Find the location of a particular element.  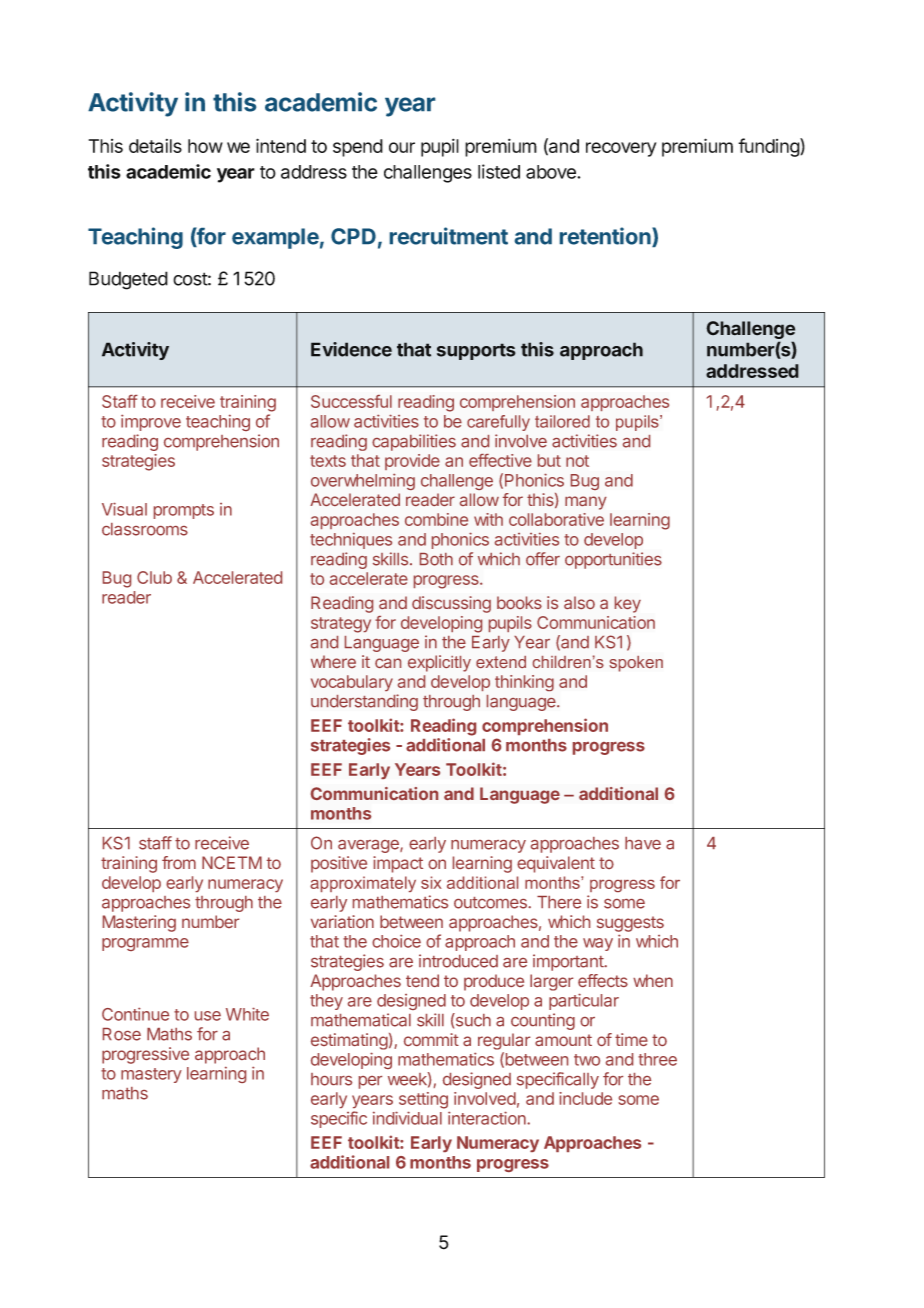

recovery is located at coordinates (621, 149).
